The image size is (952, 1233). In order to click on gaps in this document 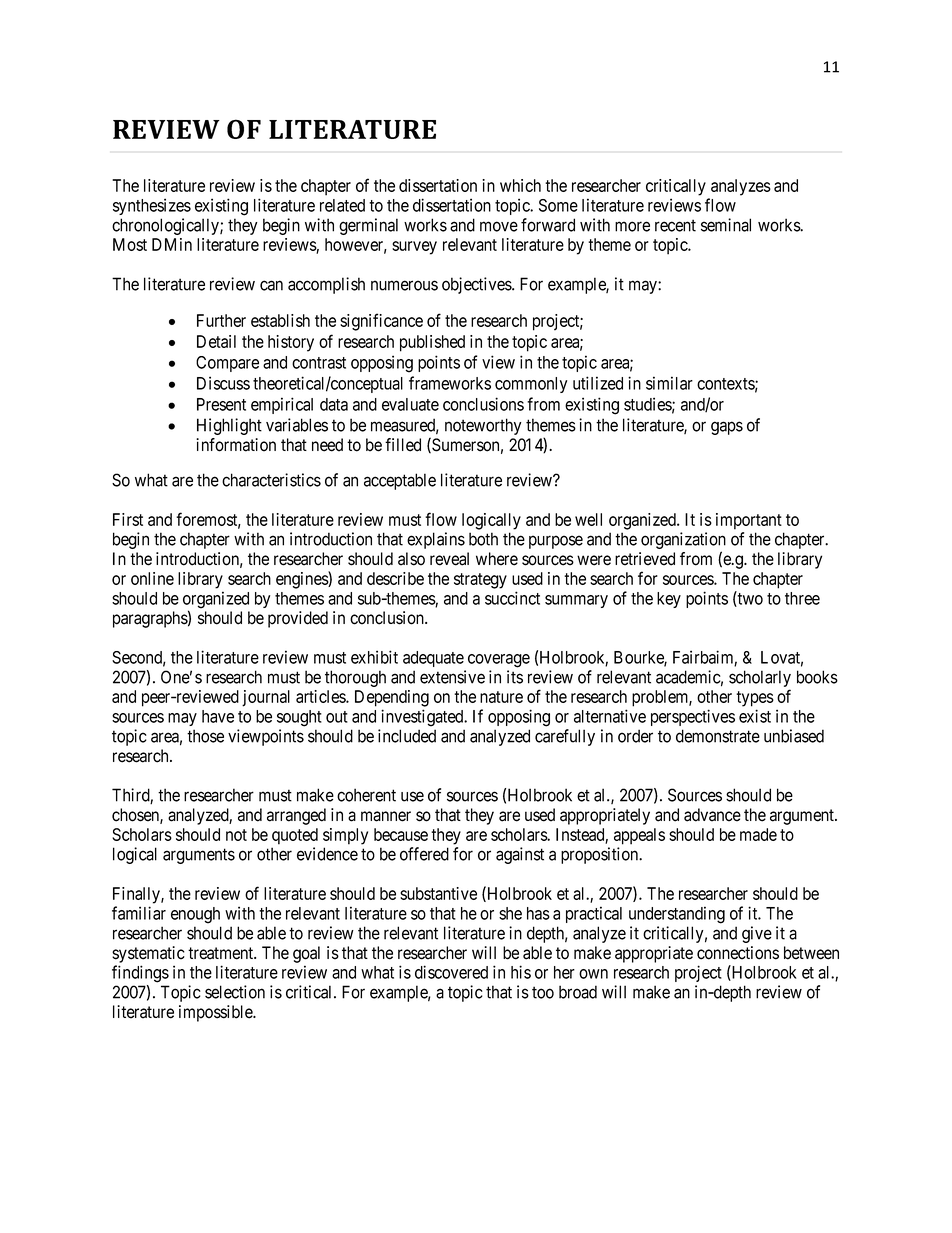, I will do `click(727, 428)`.
